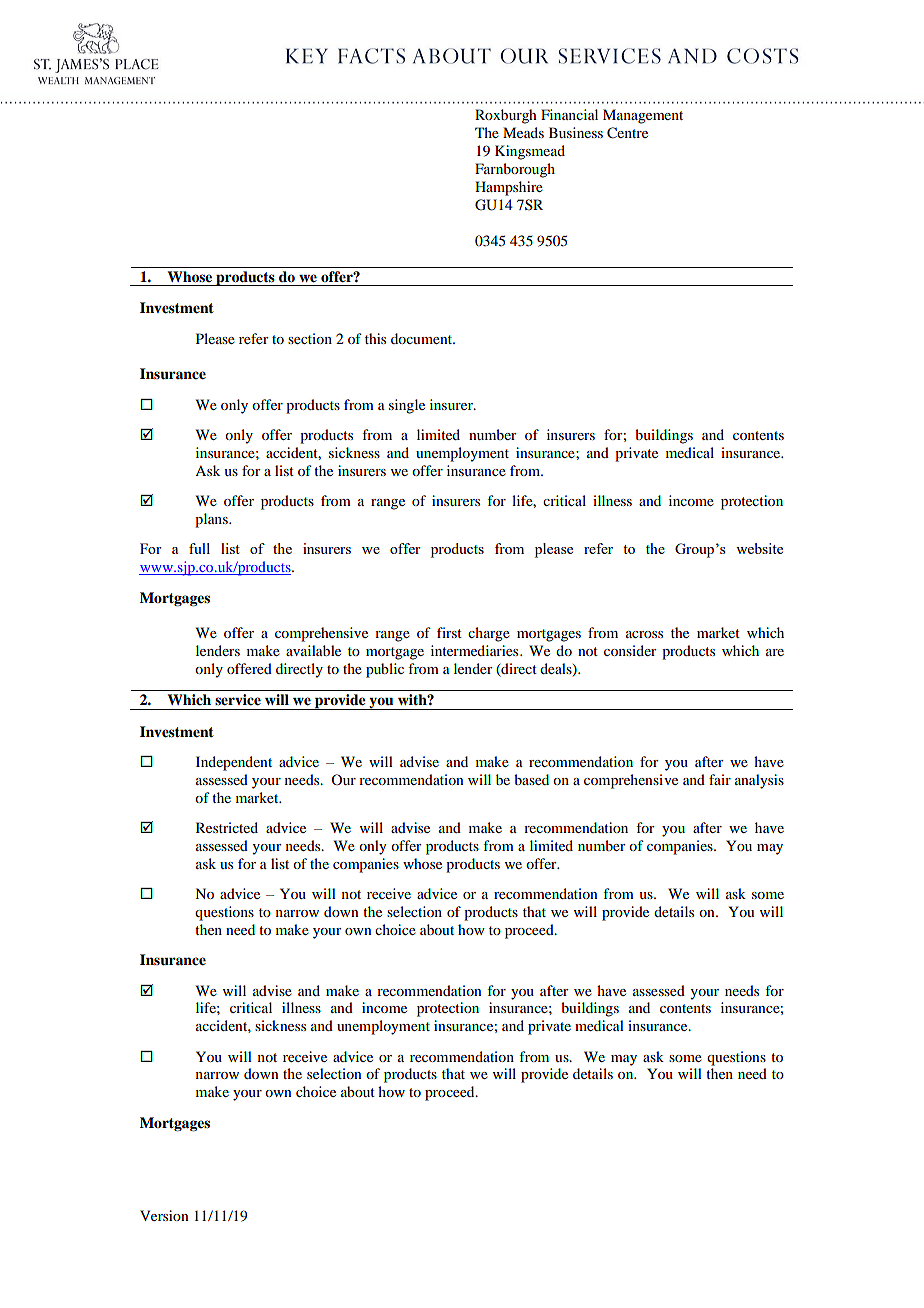 The image size is (924, 1308). What do you see at coordinates (212, 520) in the page?
I see `plans` at bounding box center [212, 520].
